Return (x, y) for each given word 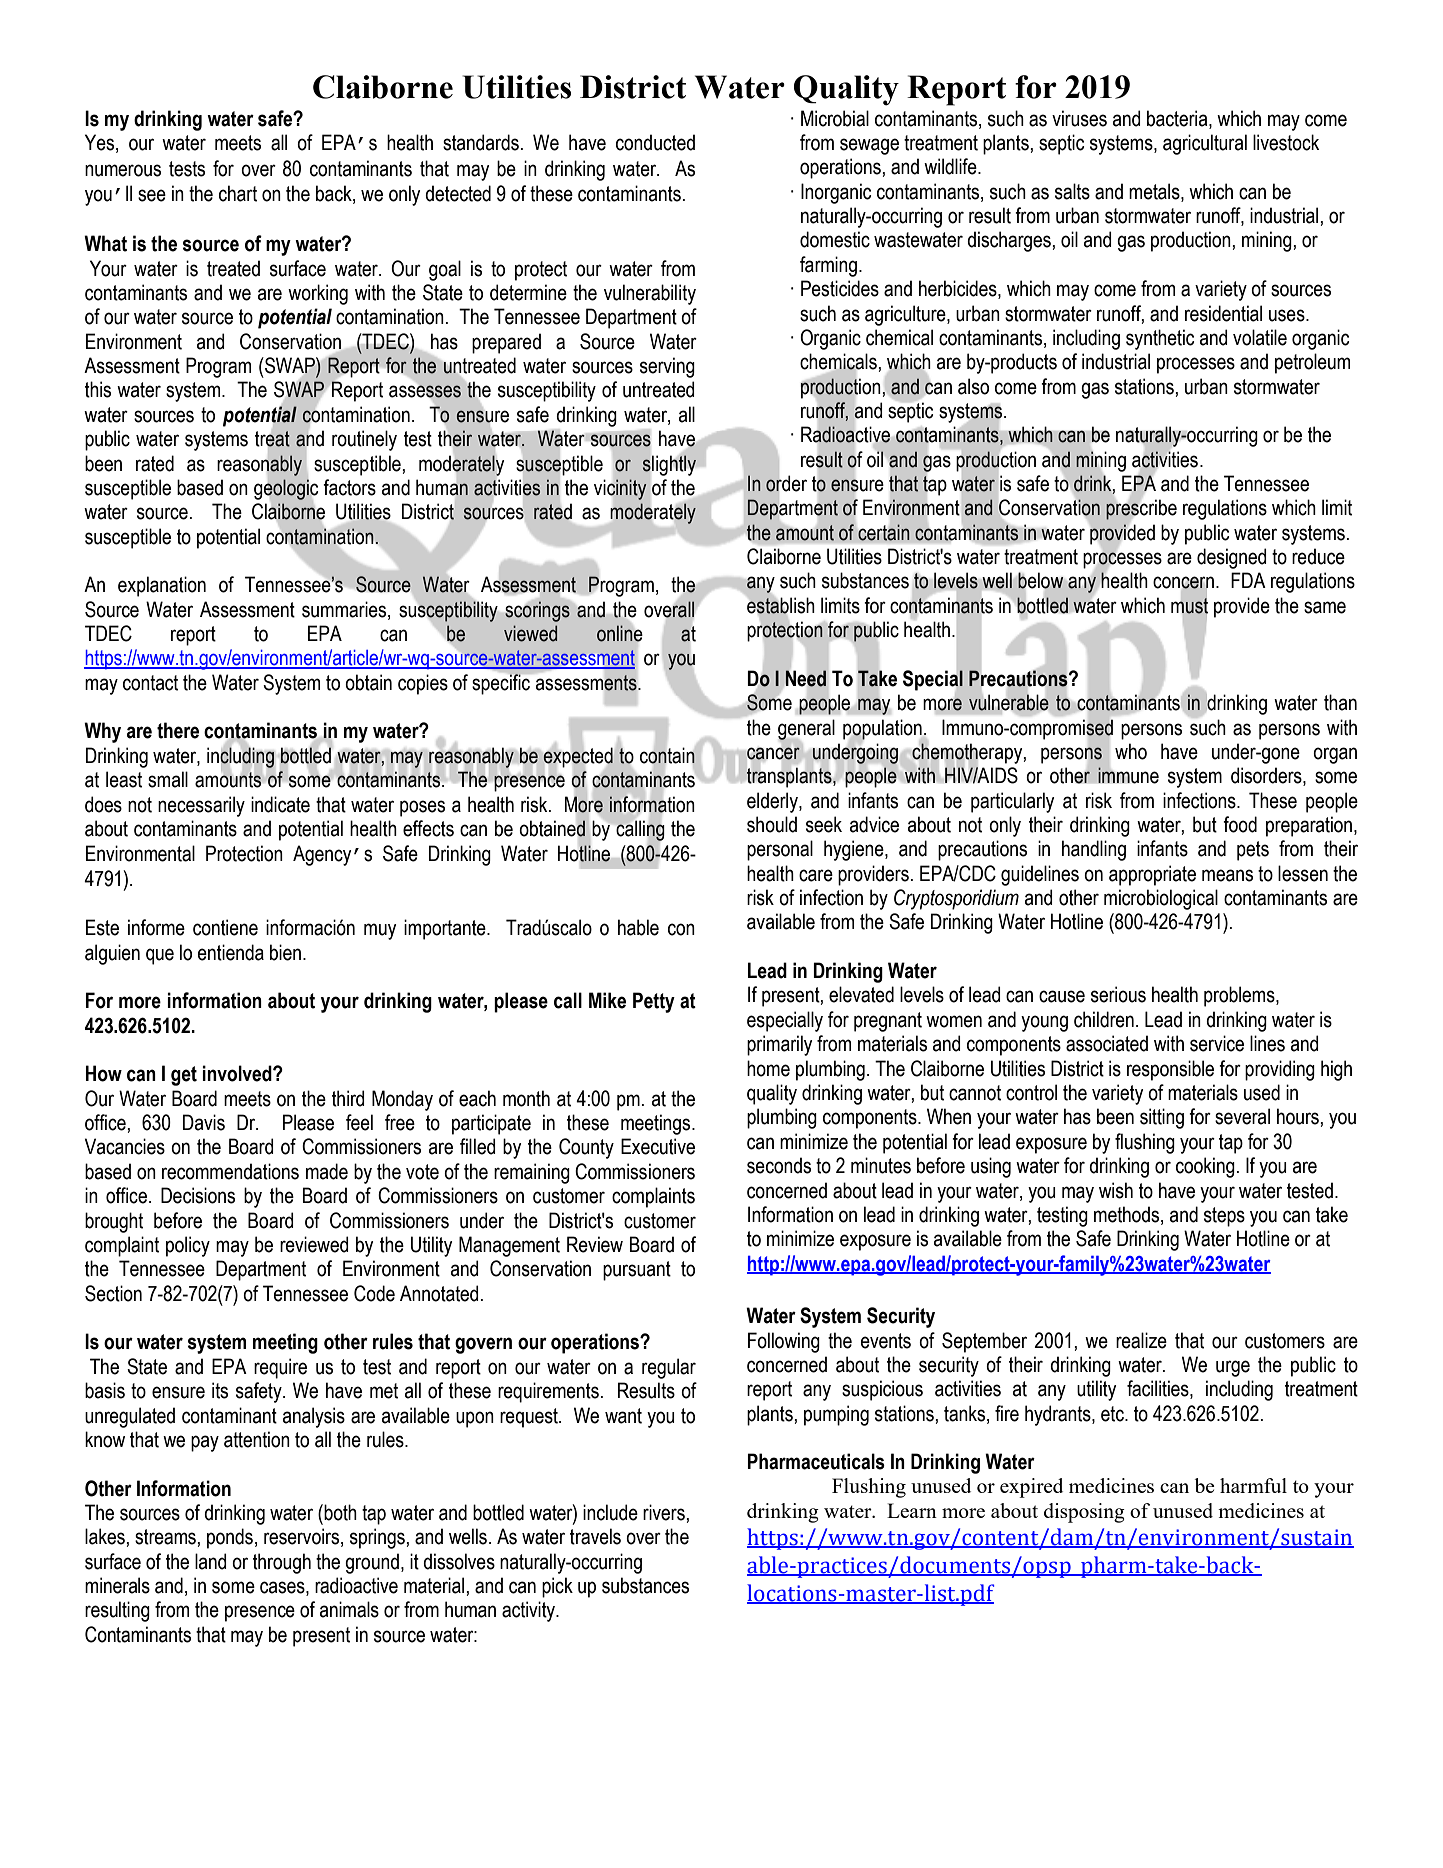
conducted (655, 142)
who (1131, 751)
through (282, 1563)
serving (667, 367)
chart (238, 193)
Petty (654, 1002)
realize (1141, 1340)
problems (1240, 996)
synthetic (1160, 339)
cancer (773, 753)
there (178, 730)
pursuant (637, 1271)
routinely (364, 440)
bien (285, 952)
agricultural (1205, 144)
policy (188, 1246)
